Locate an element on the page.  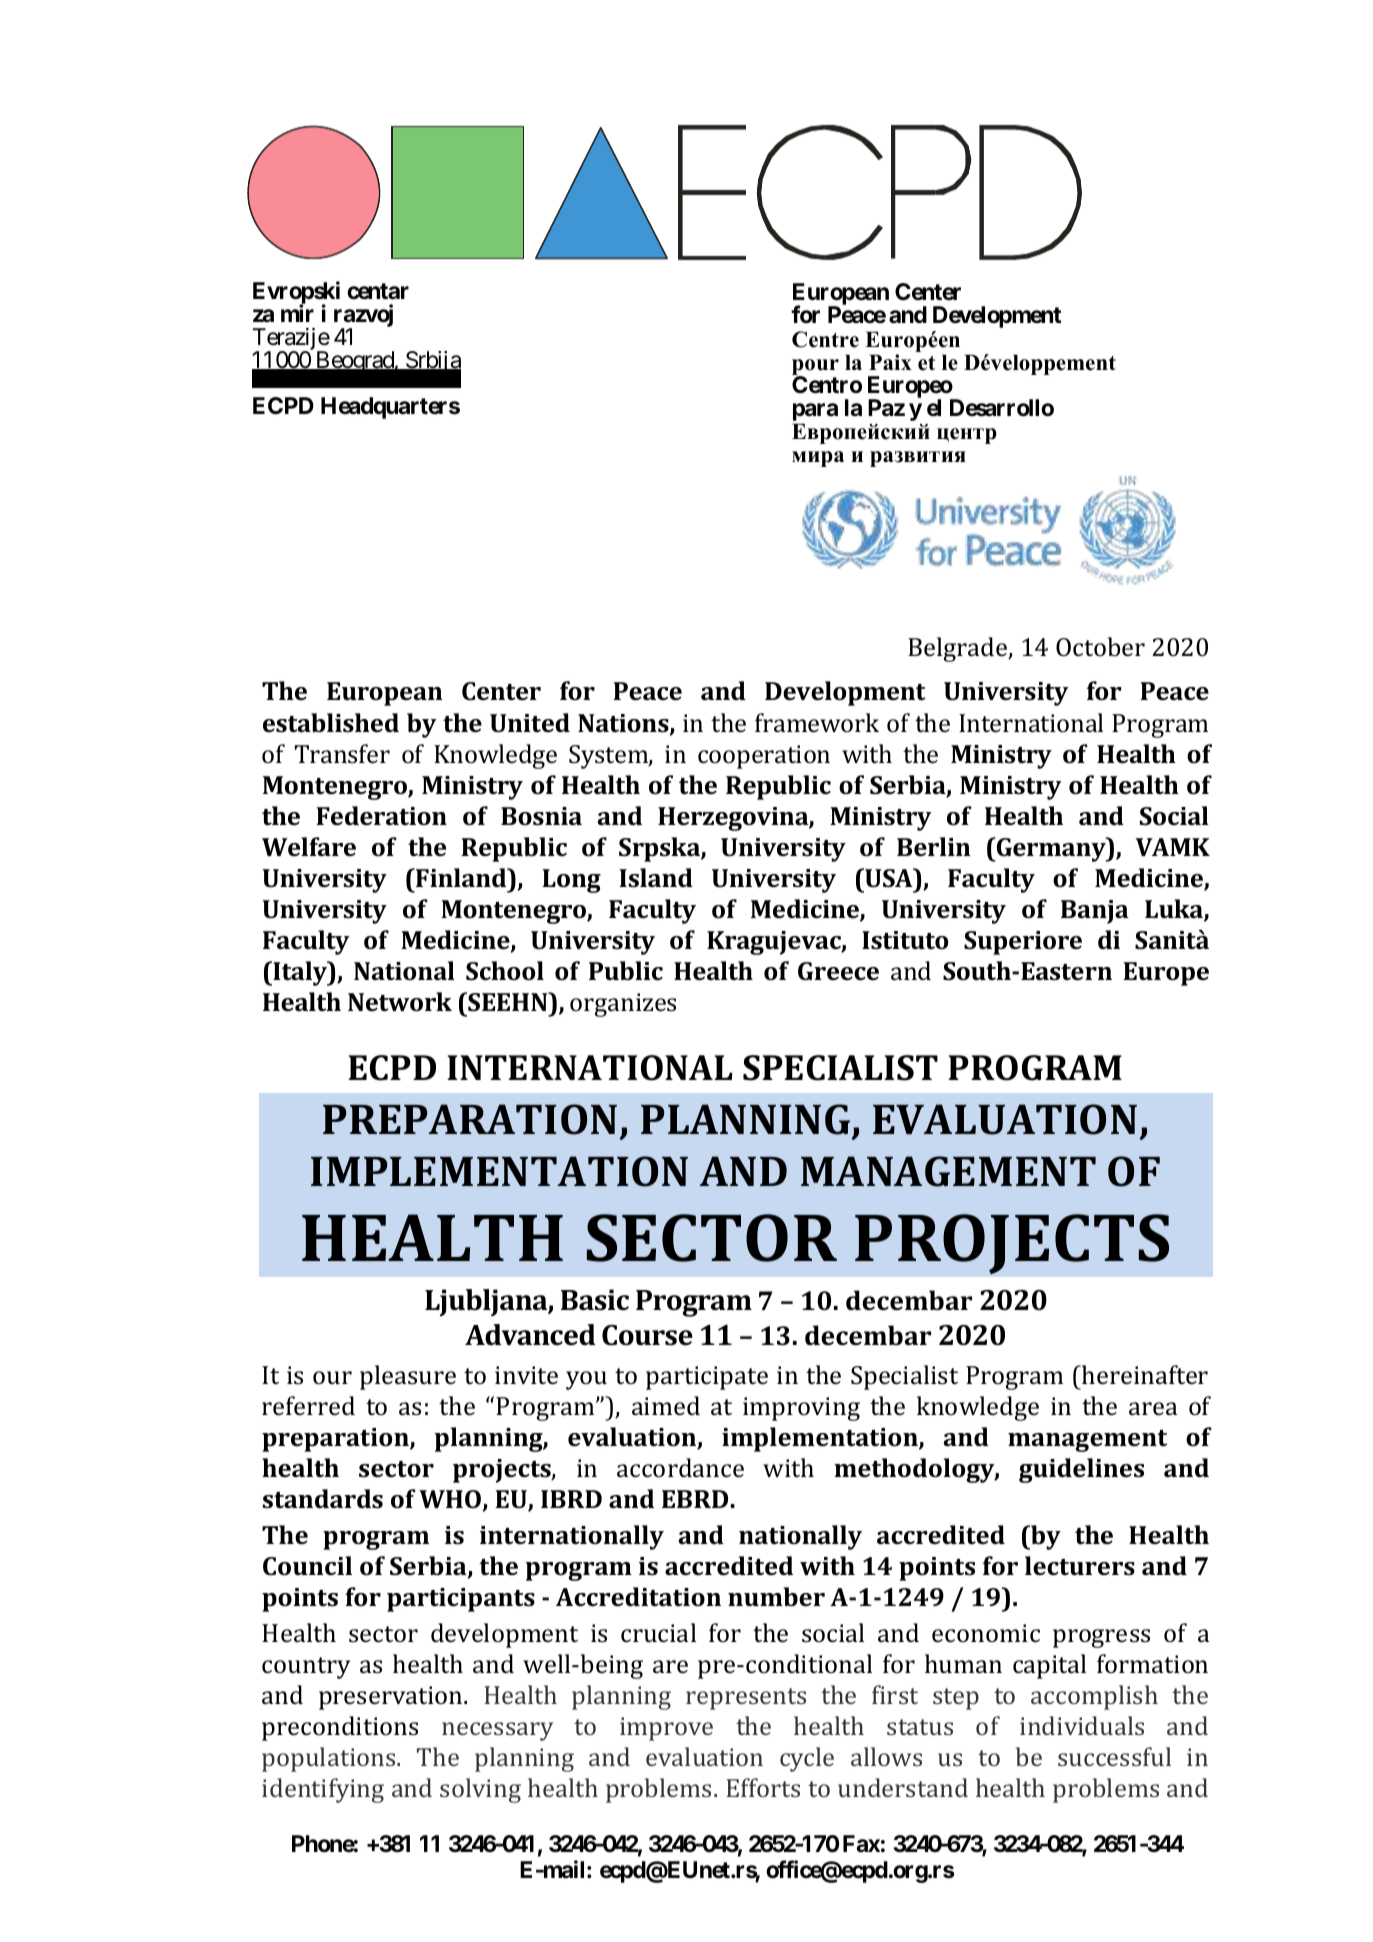
solving is located at coordinates (480, 1790).
